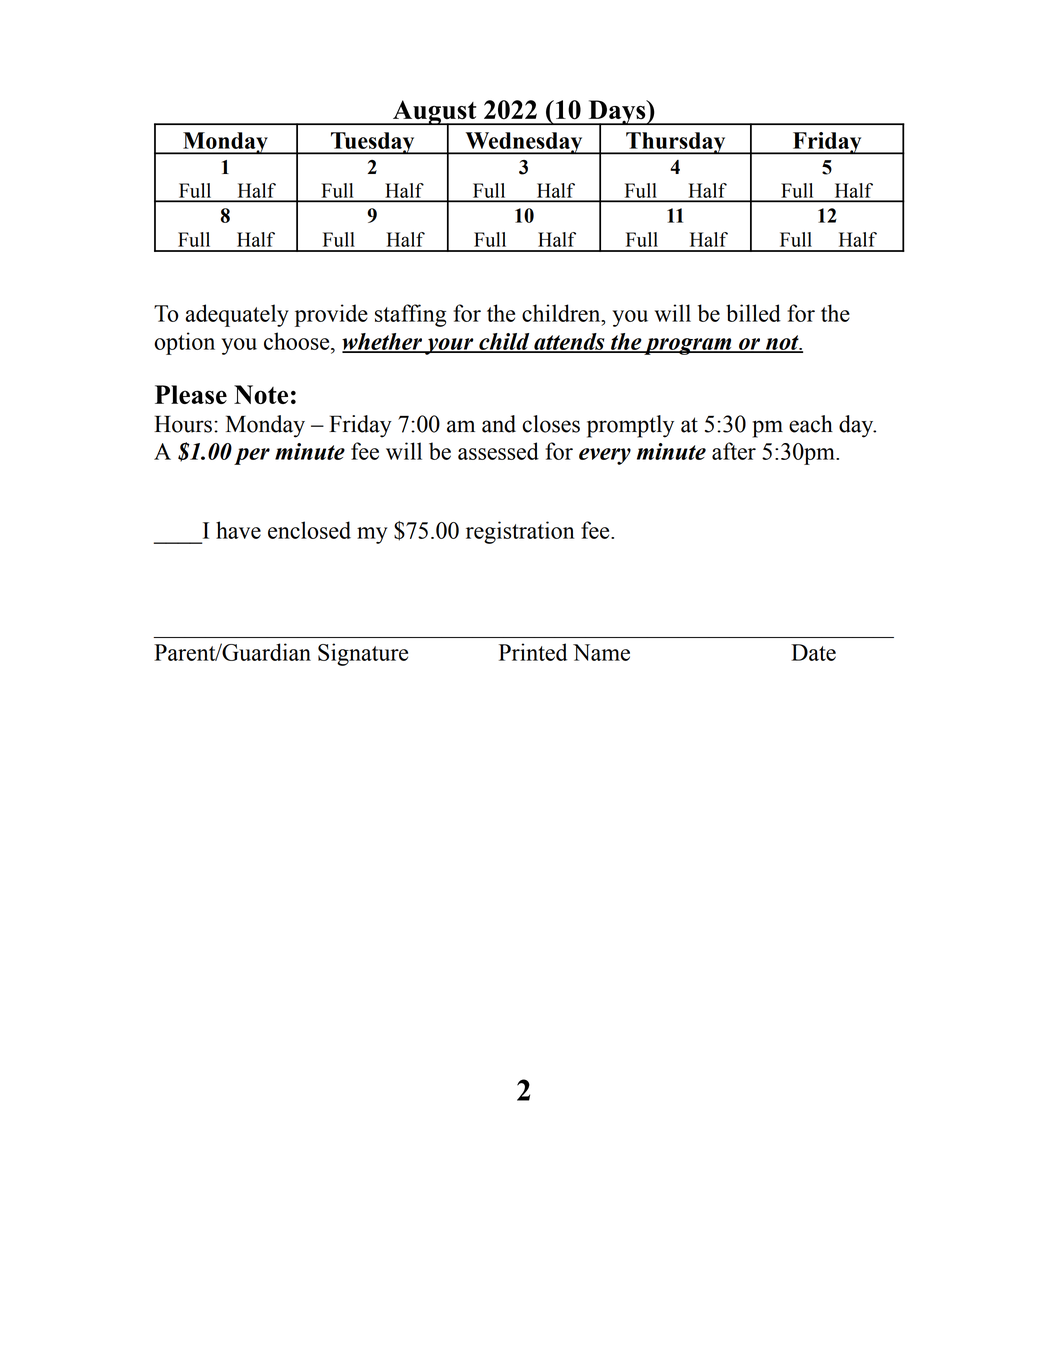 This screenshot has width=1048, height=1357. I want to click on staffing, so click(410, 315).
